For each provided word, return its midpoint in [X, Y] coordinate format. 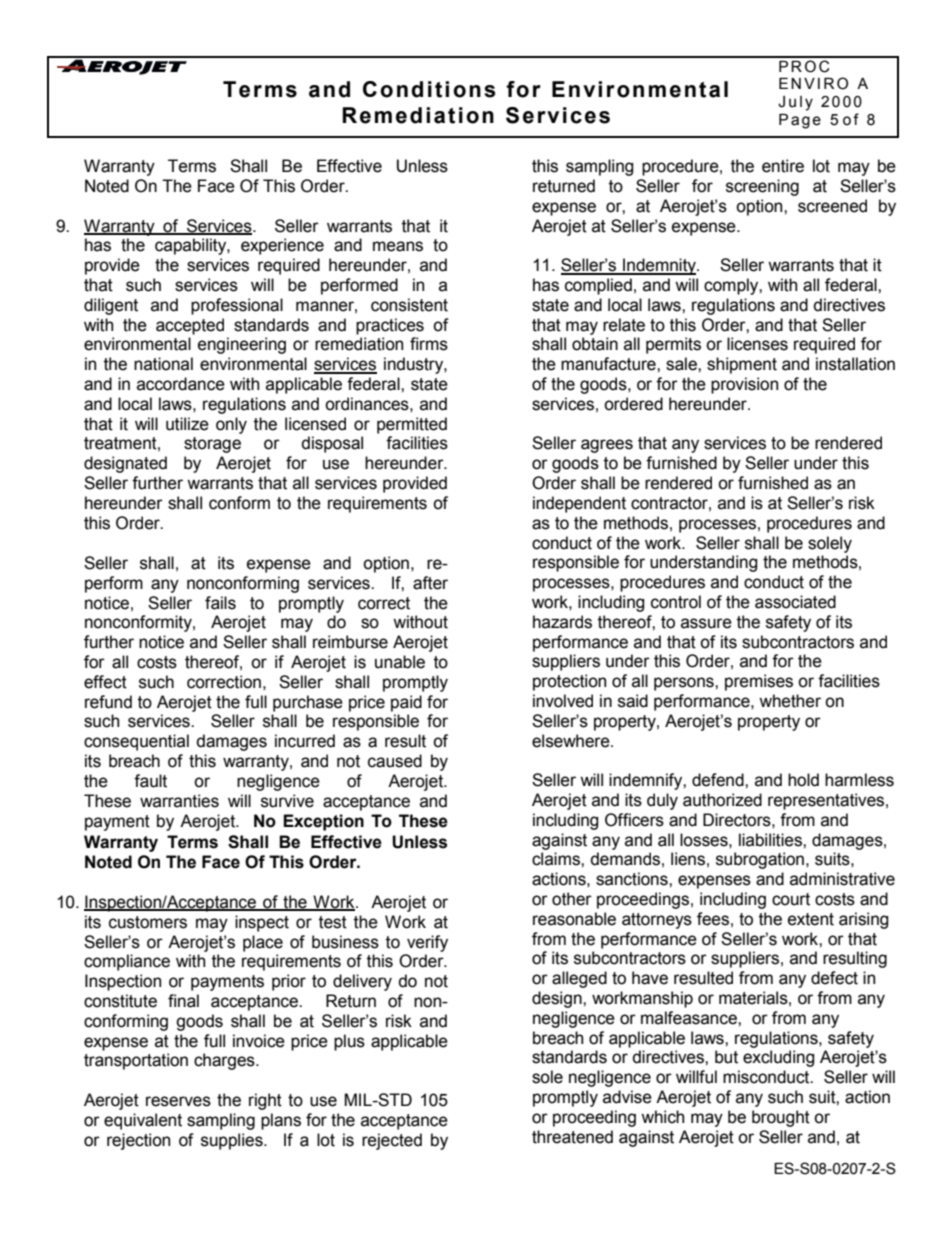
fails [220, 603]
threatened [572, 1137]
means [398, 246]
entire [783, 166]
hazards [562, 622]
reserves [178, 1101]
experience [282, 246]
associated [795, 602]
